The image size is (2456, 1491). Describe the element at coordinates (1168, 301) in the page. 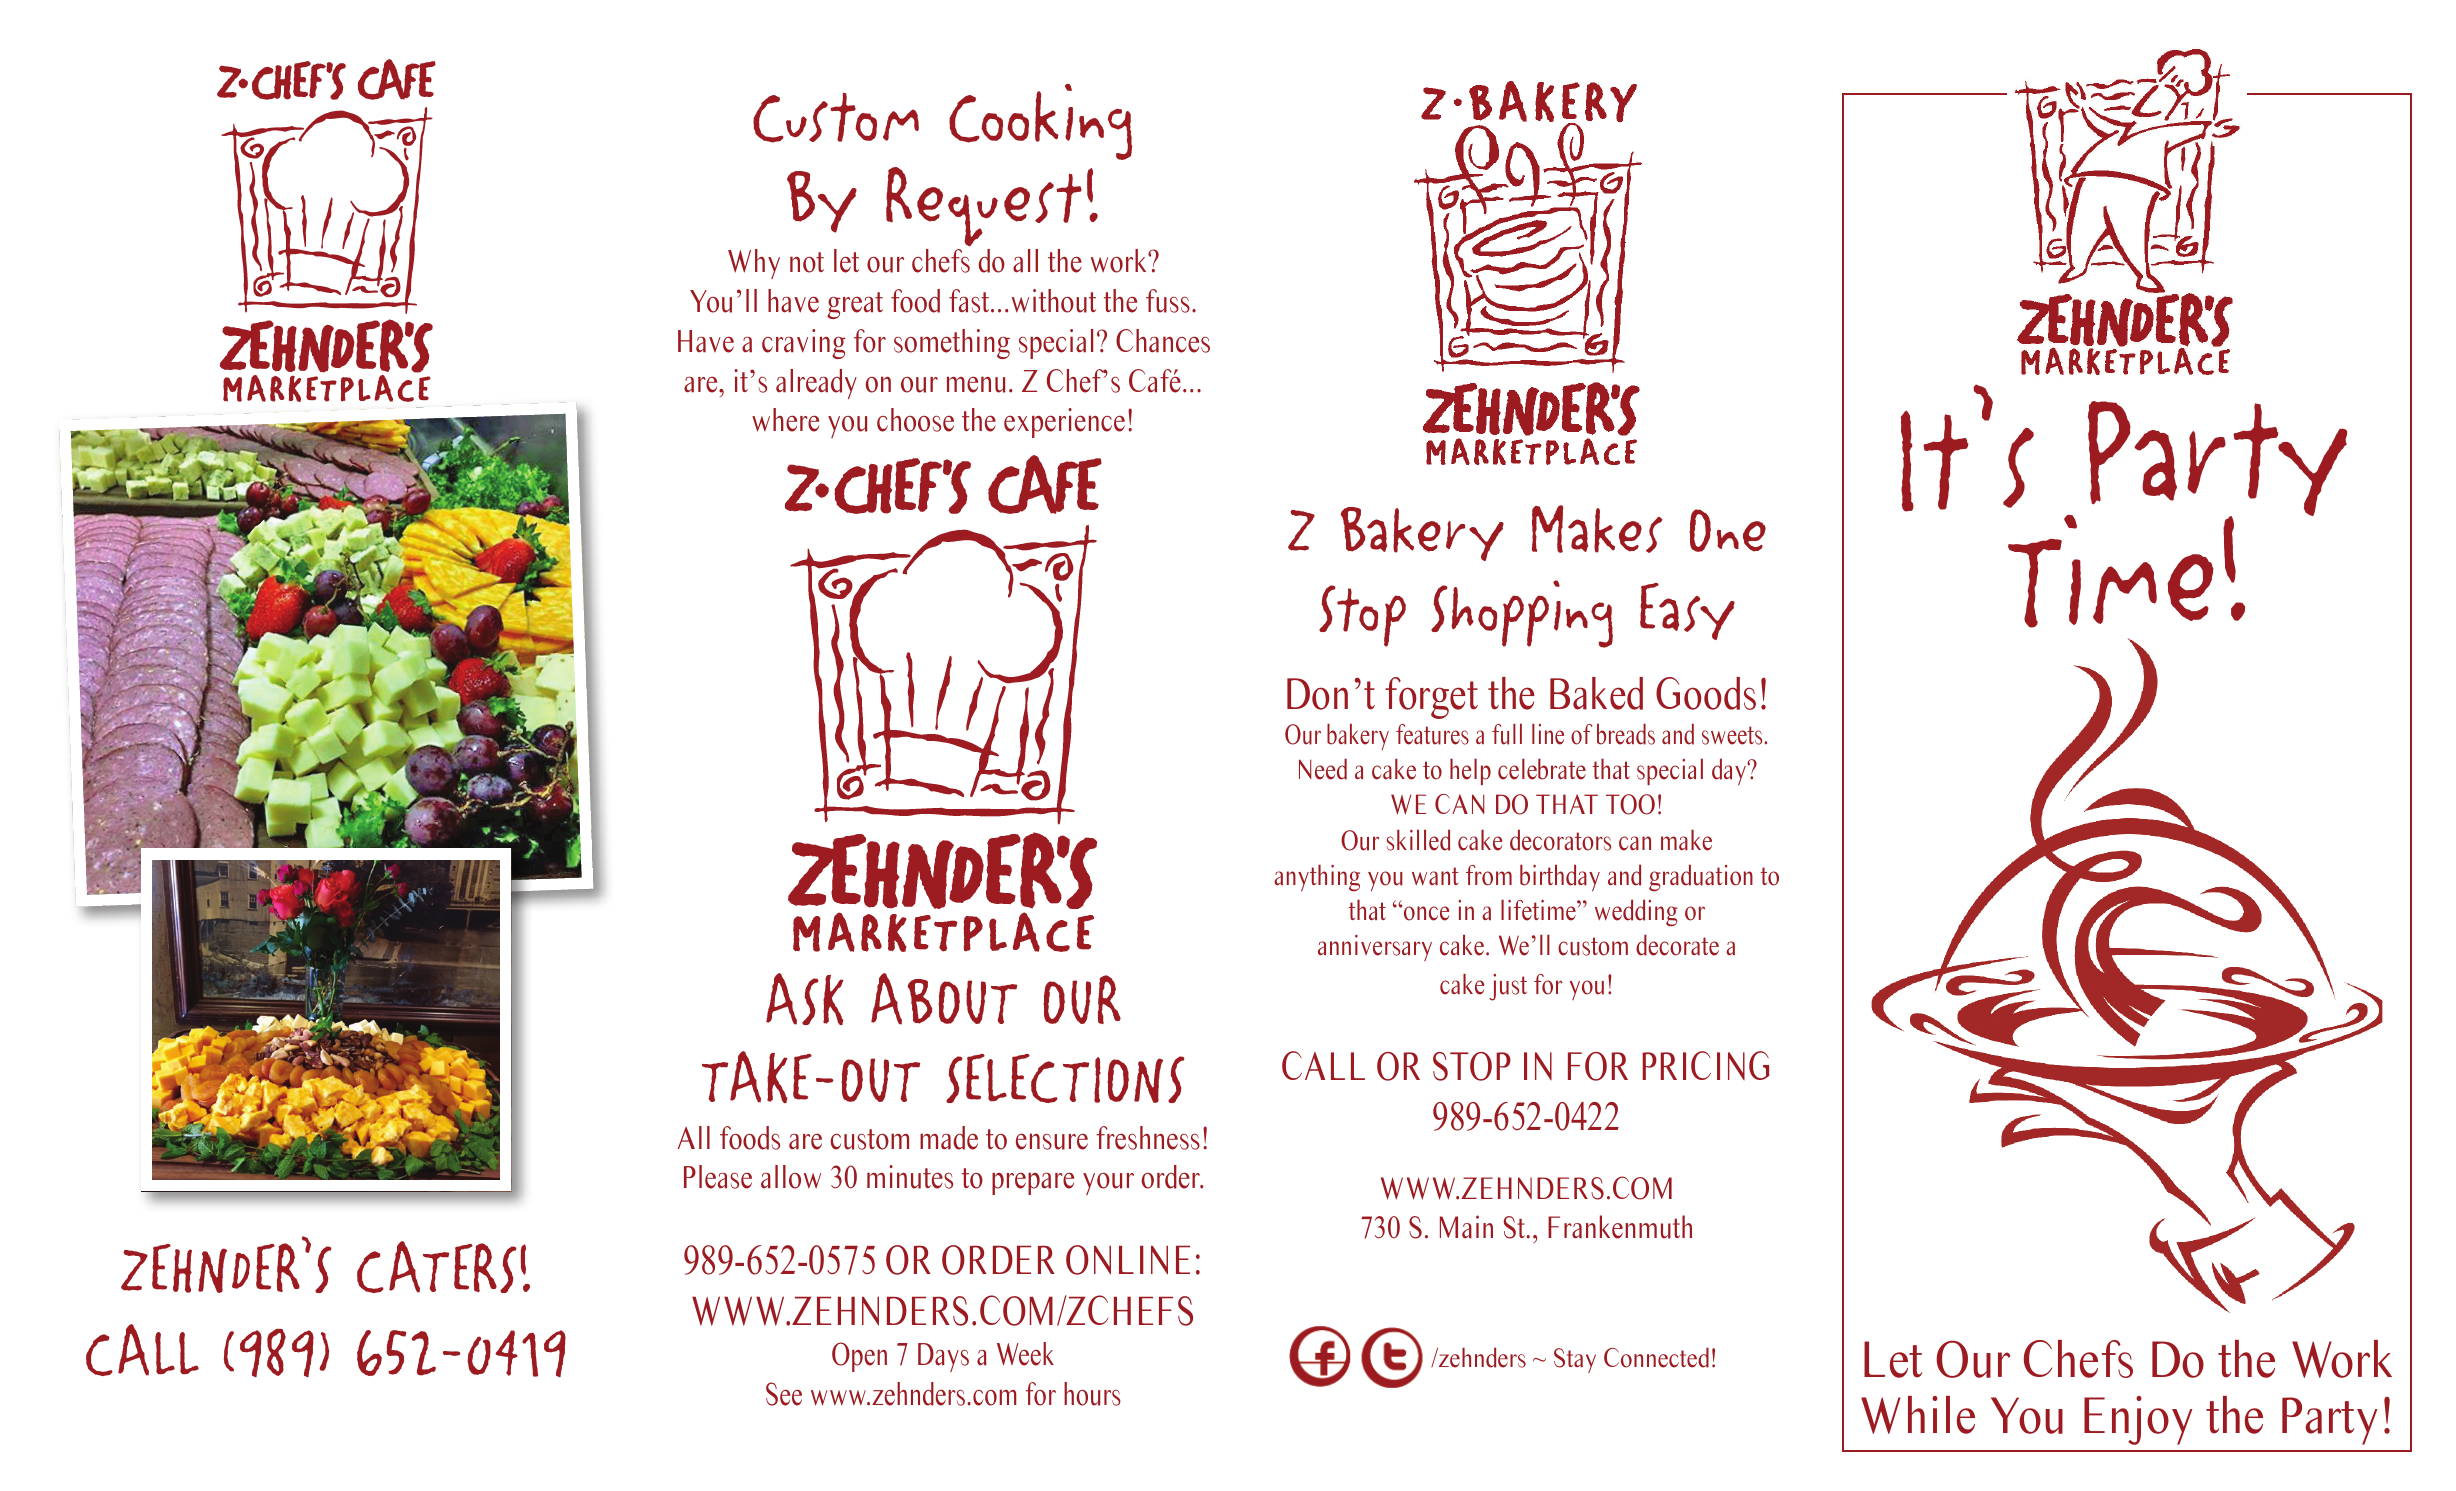

I see `fuss` at that location.
